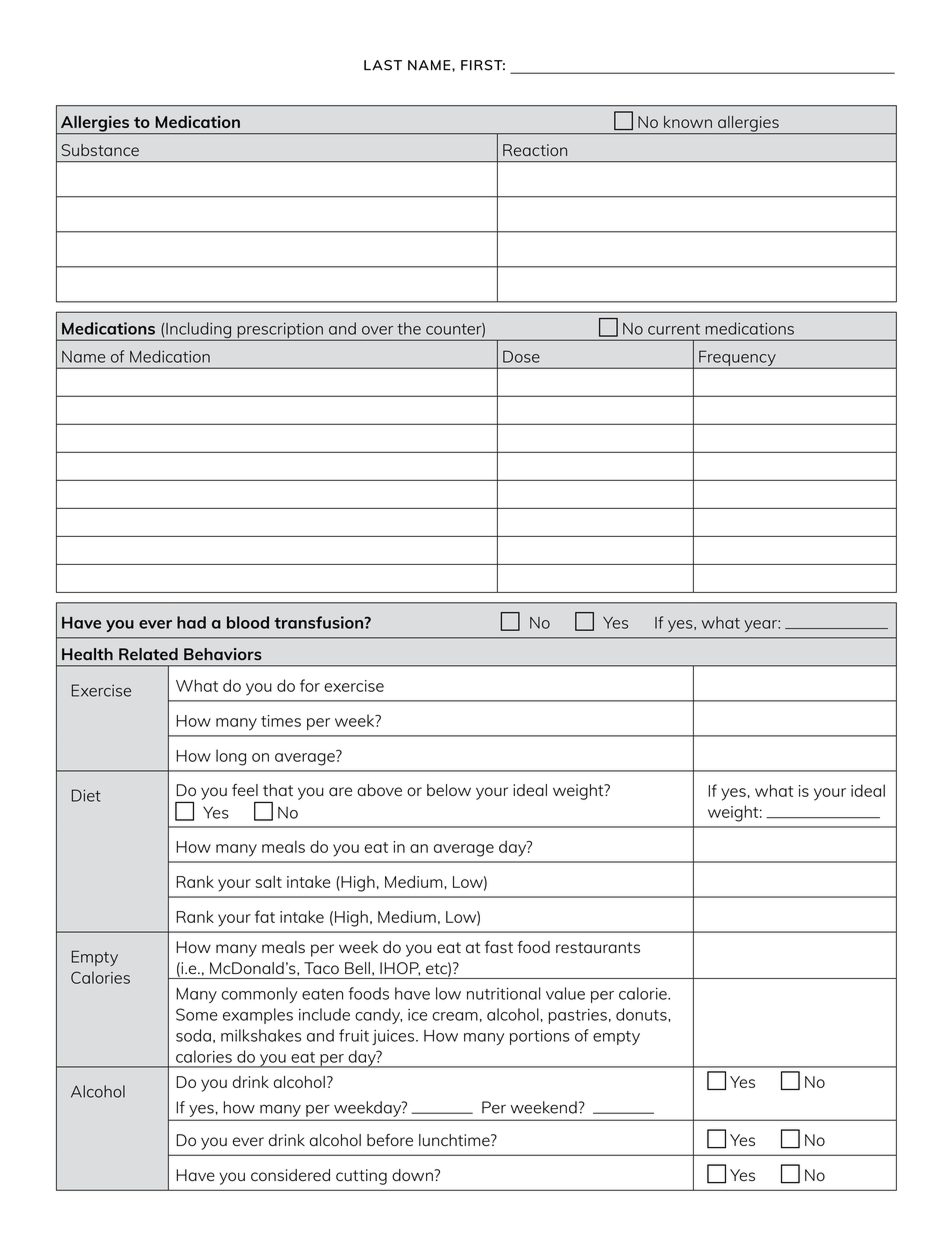  What do you see at coordinates (100, 150) in the document?
I see `Substance` at bounding box center [100, 150].
